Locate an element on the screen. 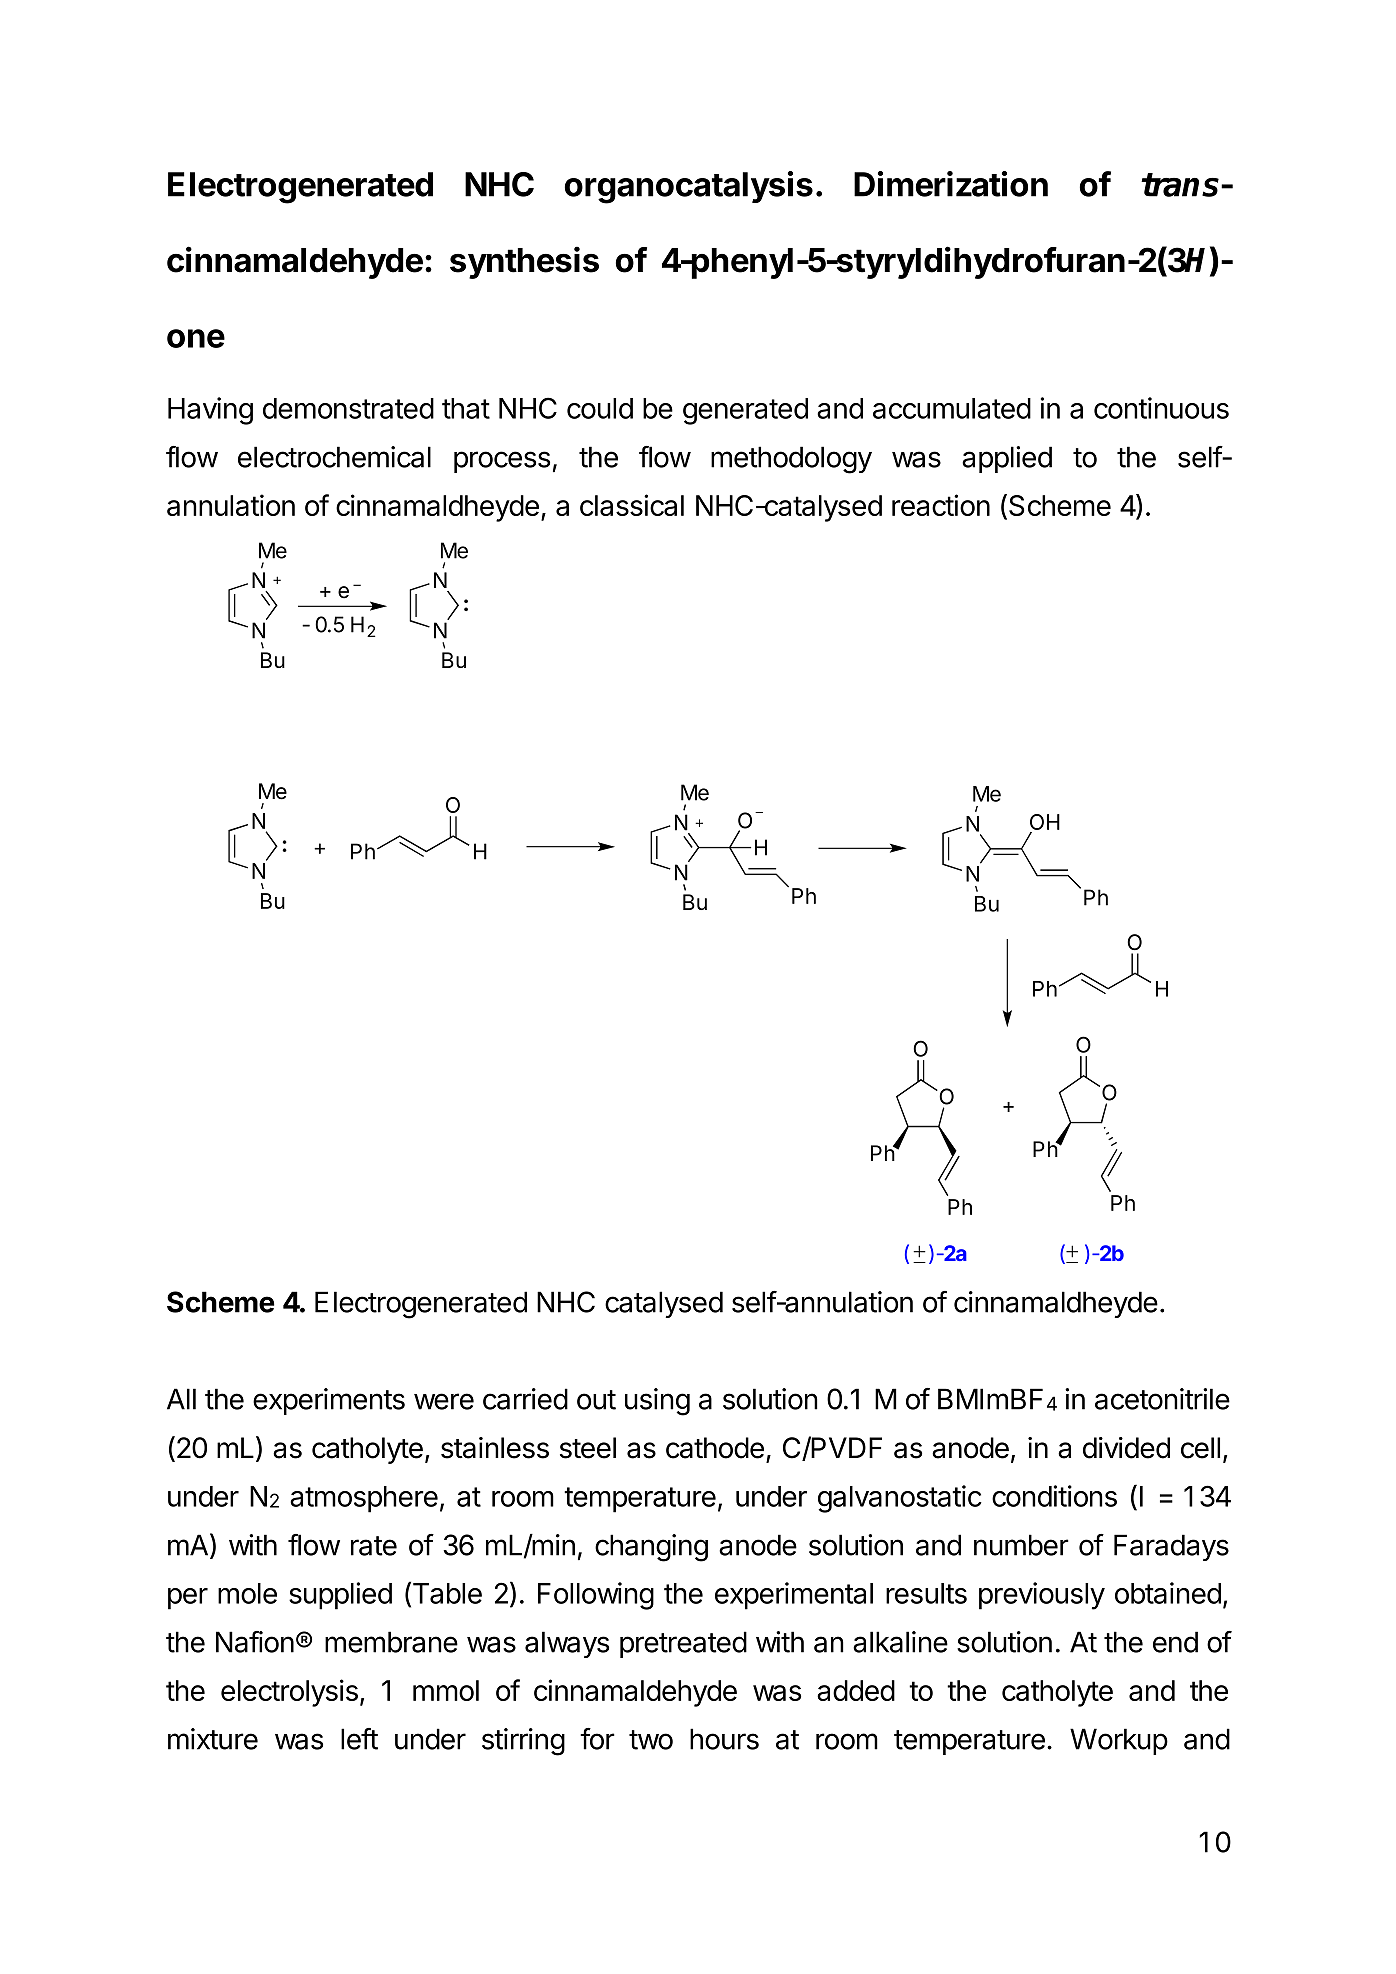 This screenshot has width=1396, height=1974. could is located at coordinates (600, 408).
